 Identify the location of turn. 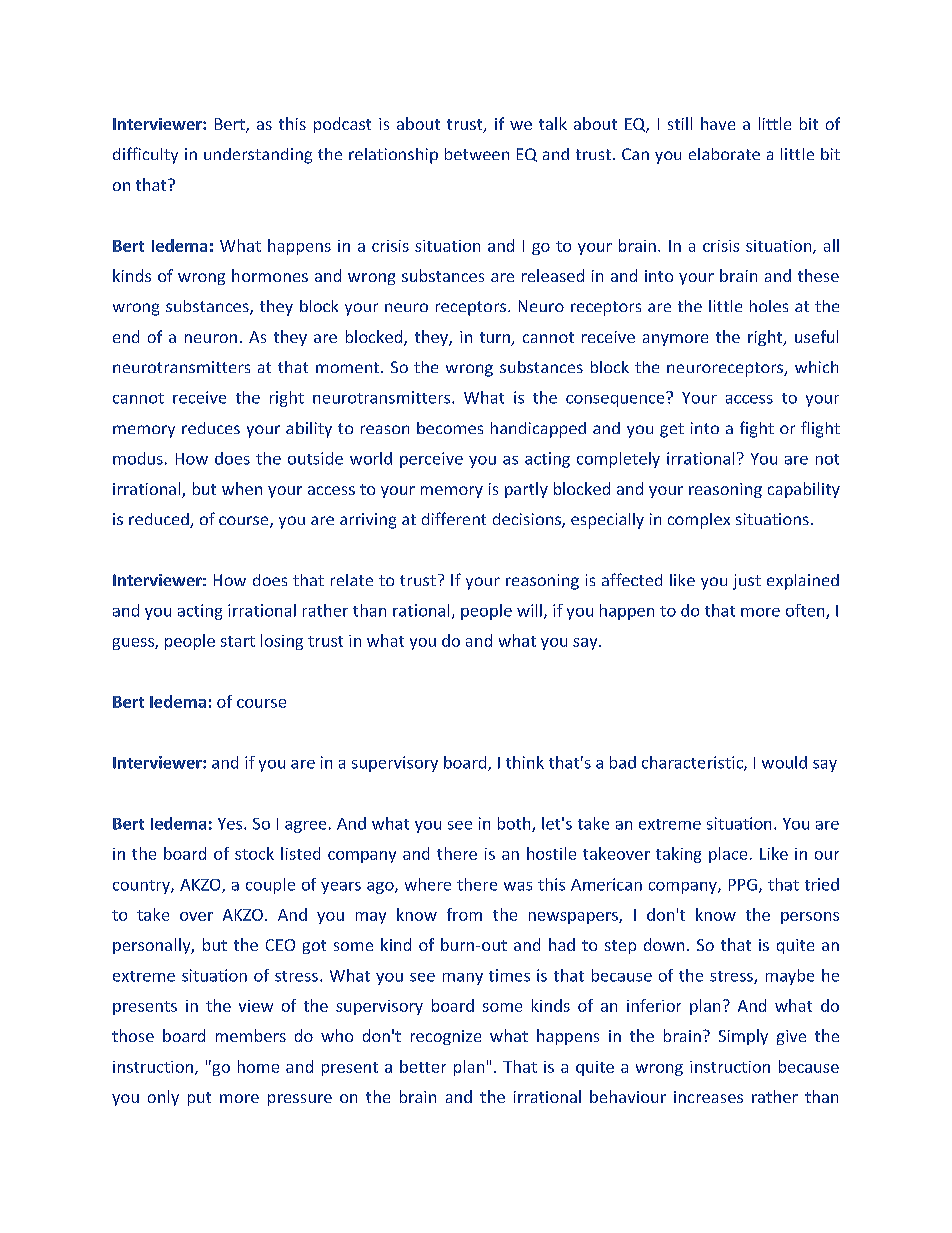
(496, 339).
